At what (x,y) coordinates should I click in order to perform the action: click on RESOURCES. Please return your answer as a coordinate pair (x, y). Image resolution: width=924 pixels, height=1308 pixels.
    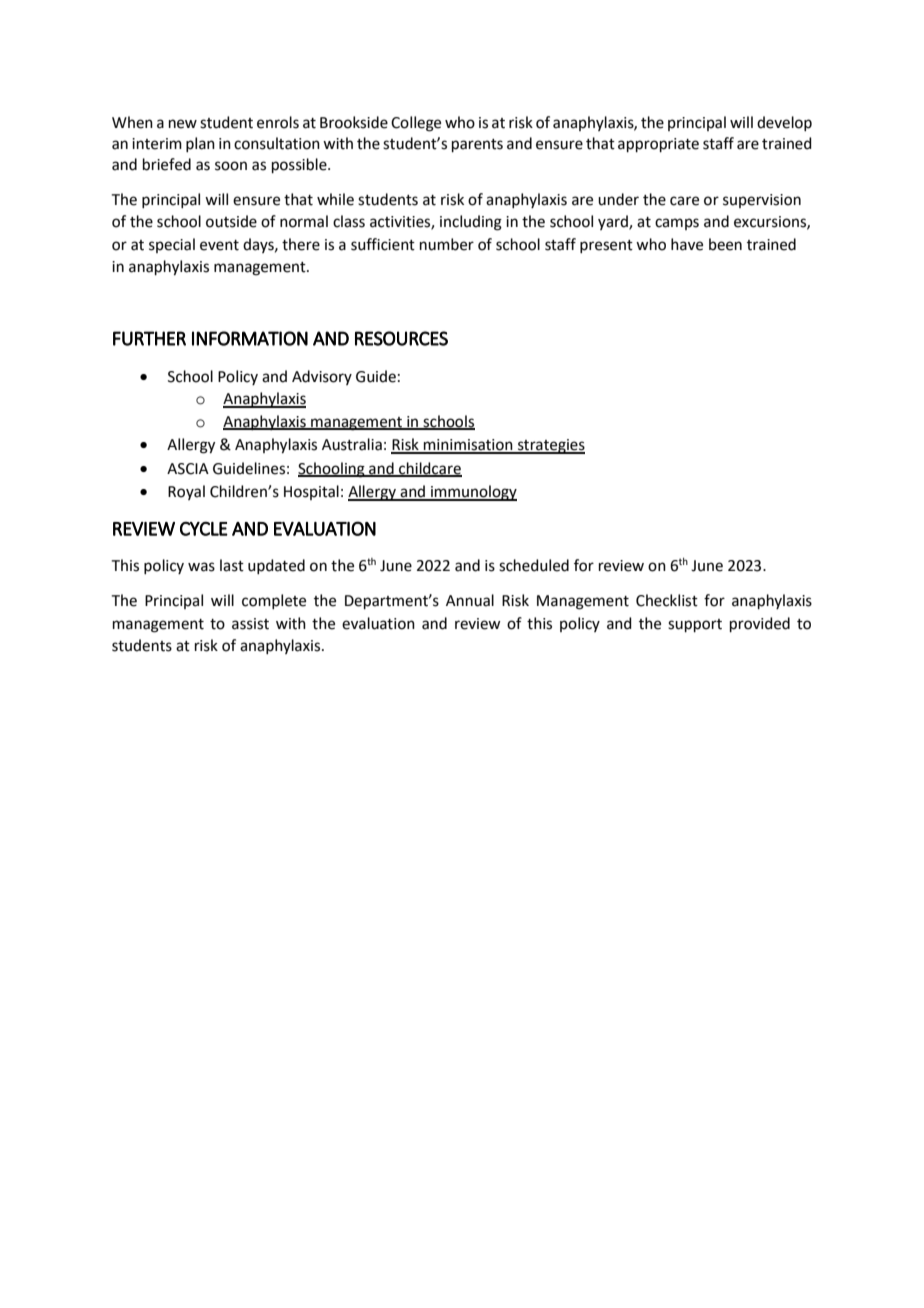
    Looking at the image, I should click on (401, 338).
